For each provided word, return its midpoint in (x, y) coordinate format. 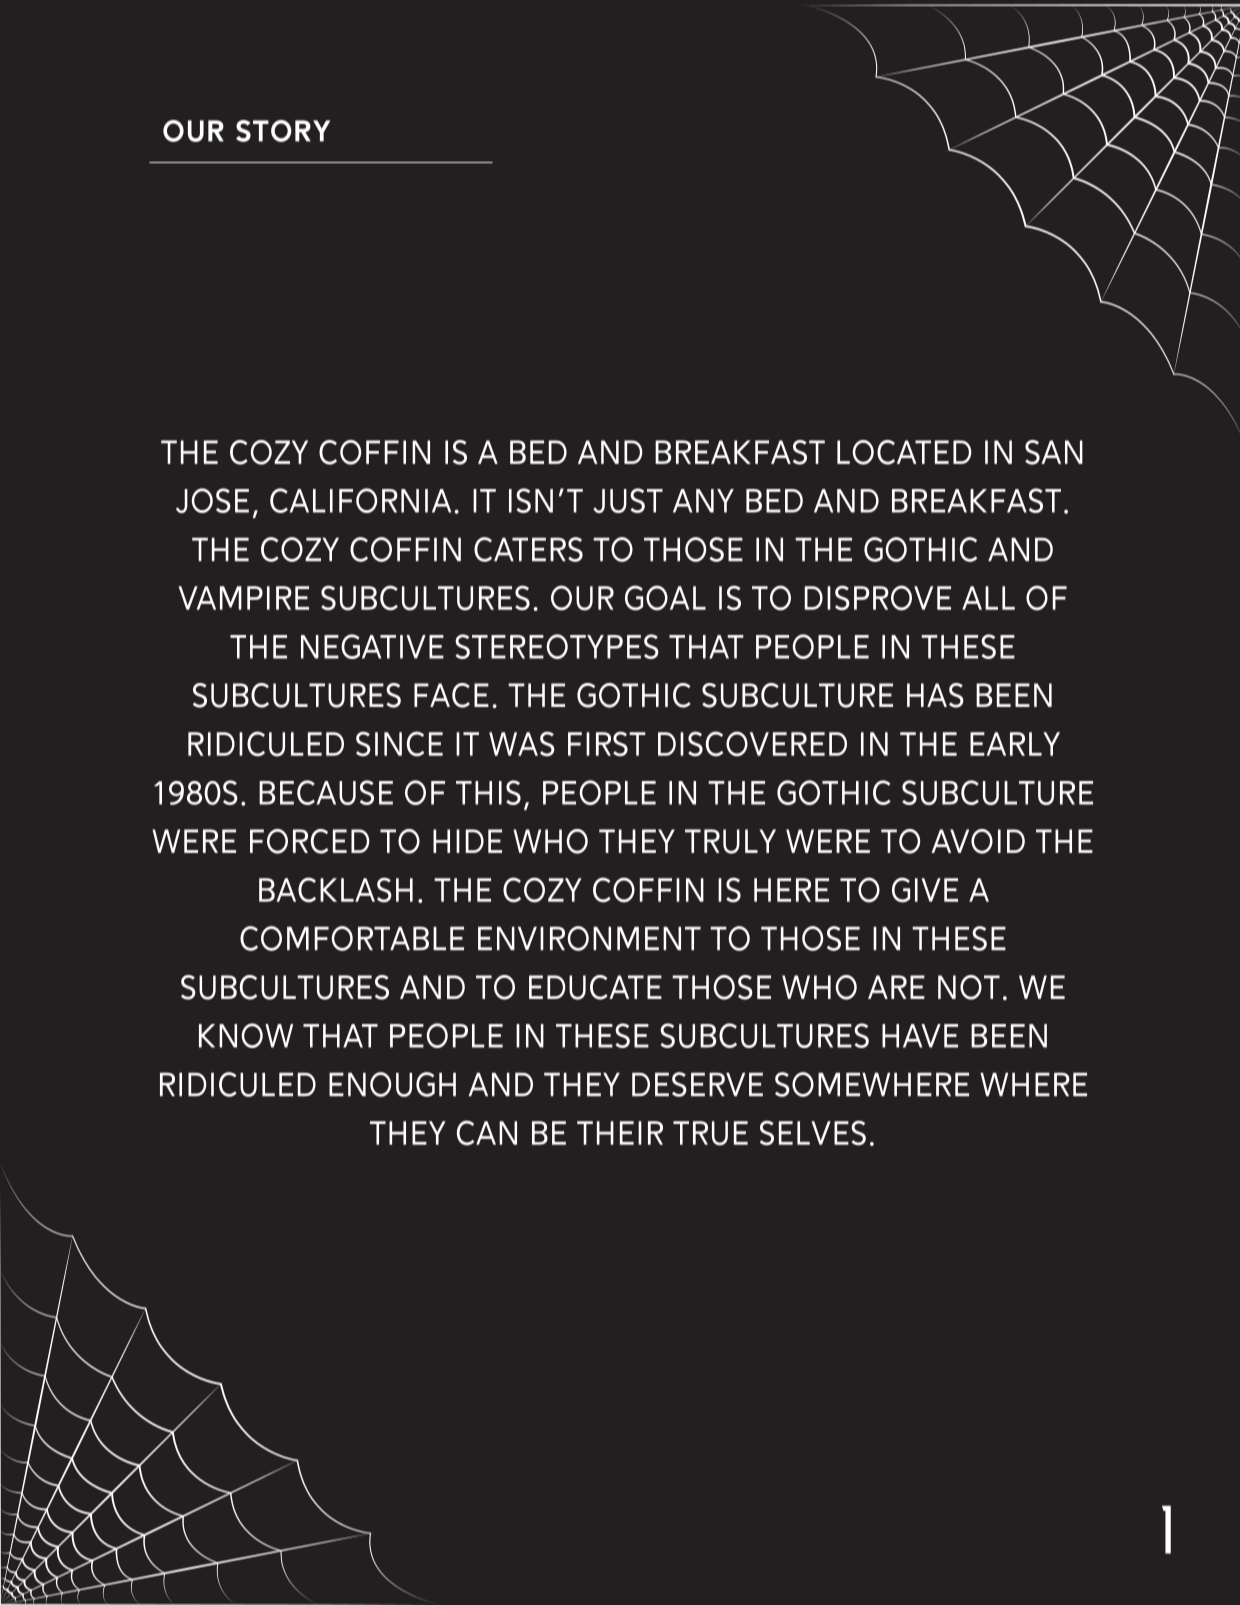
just (628, 500)
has (935, 695)
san (1054, 452)
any (703, 501)
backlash (336, 890)
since (399, 744)
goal (665, 598)
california (360, 500)
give (925, 890)
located (904, 452)
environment (589, 938)
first (607, 744)
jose (212, 500)
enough (392, 1084)
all (988, 598)
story (283, 131)
